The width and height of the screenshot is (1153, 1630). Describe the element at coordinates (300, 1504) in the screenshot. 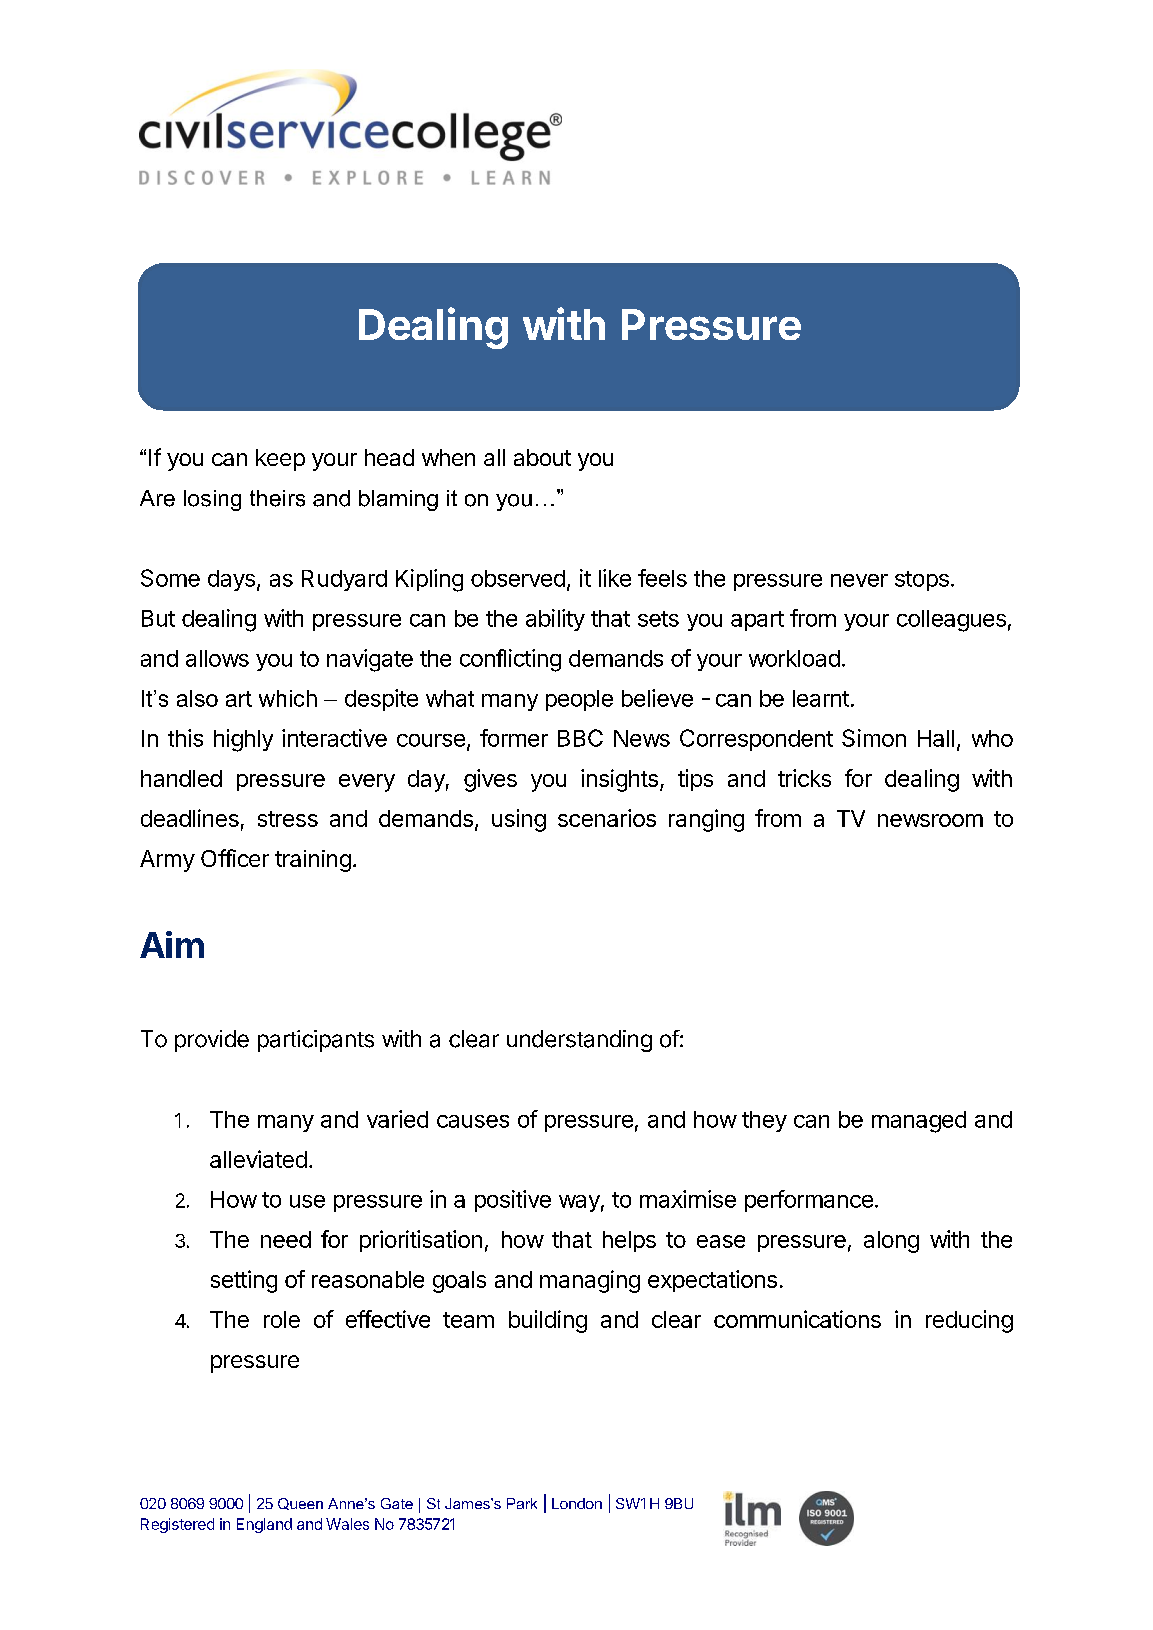

I see `Queen` at that location.
